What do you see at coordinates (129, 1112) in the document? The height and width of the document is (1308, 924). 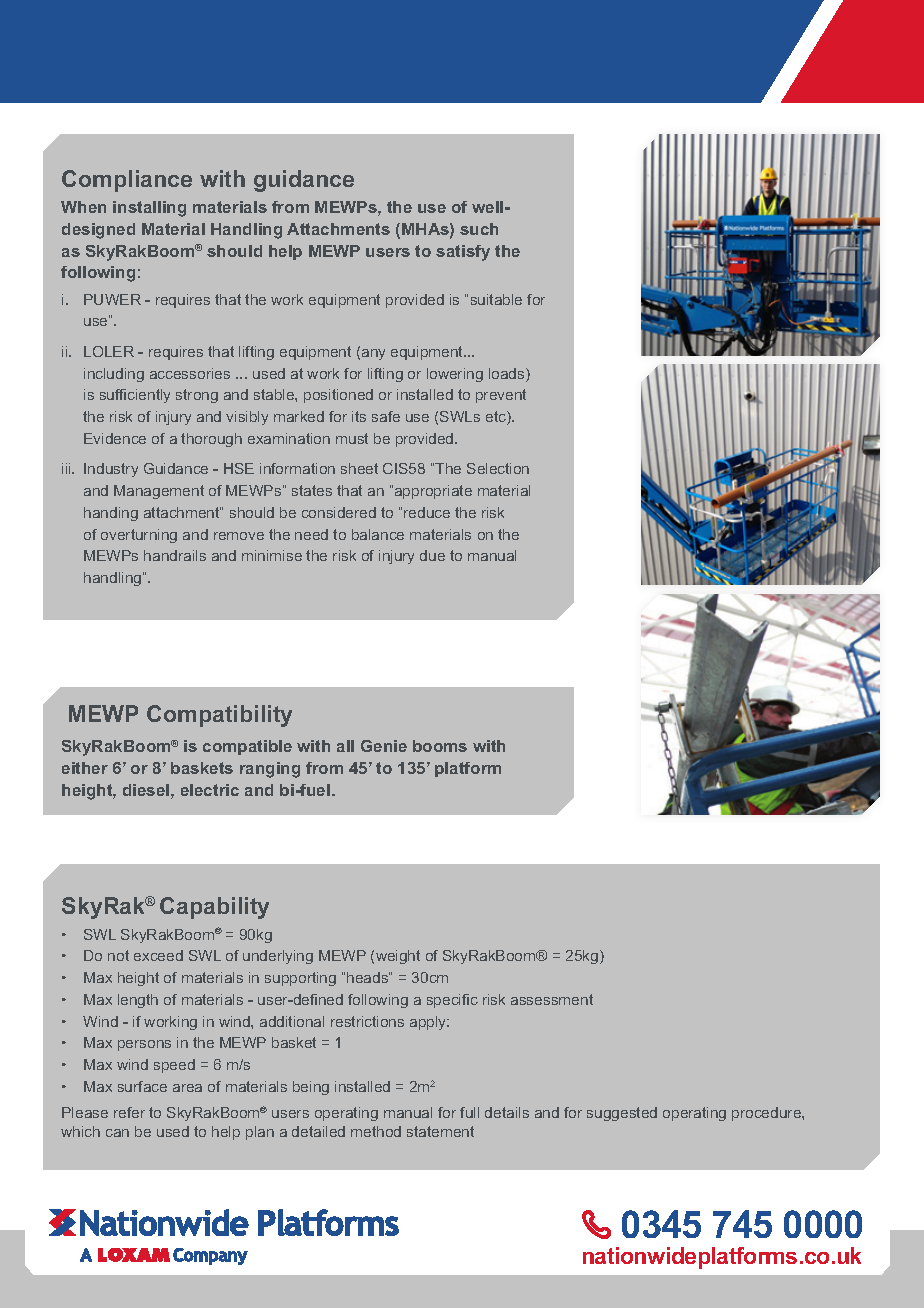 I see `refer` at bounding box center [129, 1112].
